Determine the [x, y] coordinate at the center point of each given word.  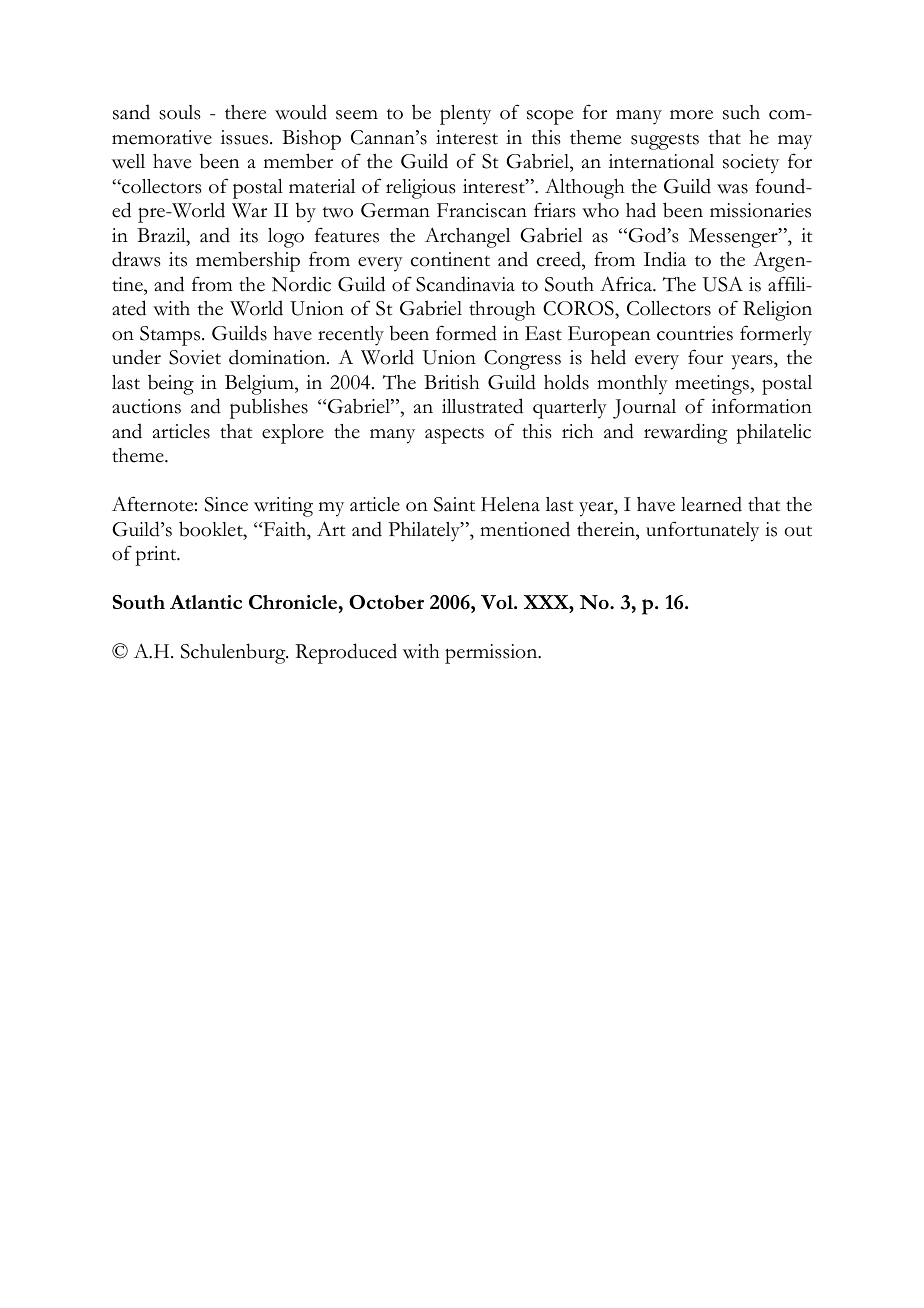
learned [711, 504]
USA [723, 284]
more [691, 115]
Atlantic [206, 602]
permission [492, 654]
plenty [465, 115]
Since [226, 504]
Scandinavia [465, 284]
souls [180, 112]
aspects [454, 435]
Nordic [301, 284]
